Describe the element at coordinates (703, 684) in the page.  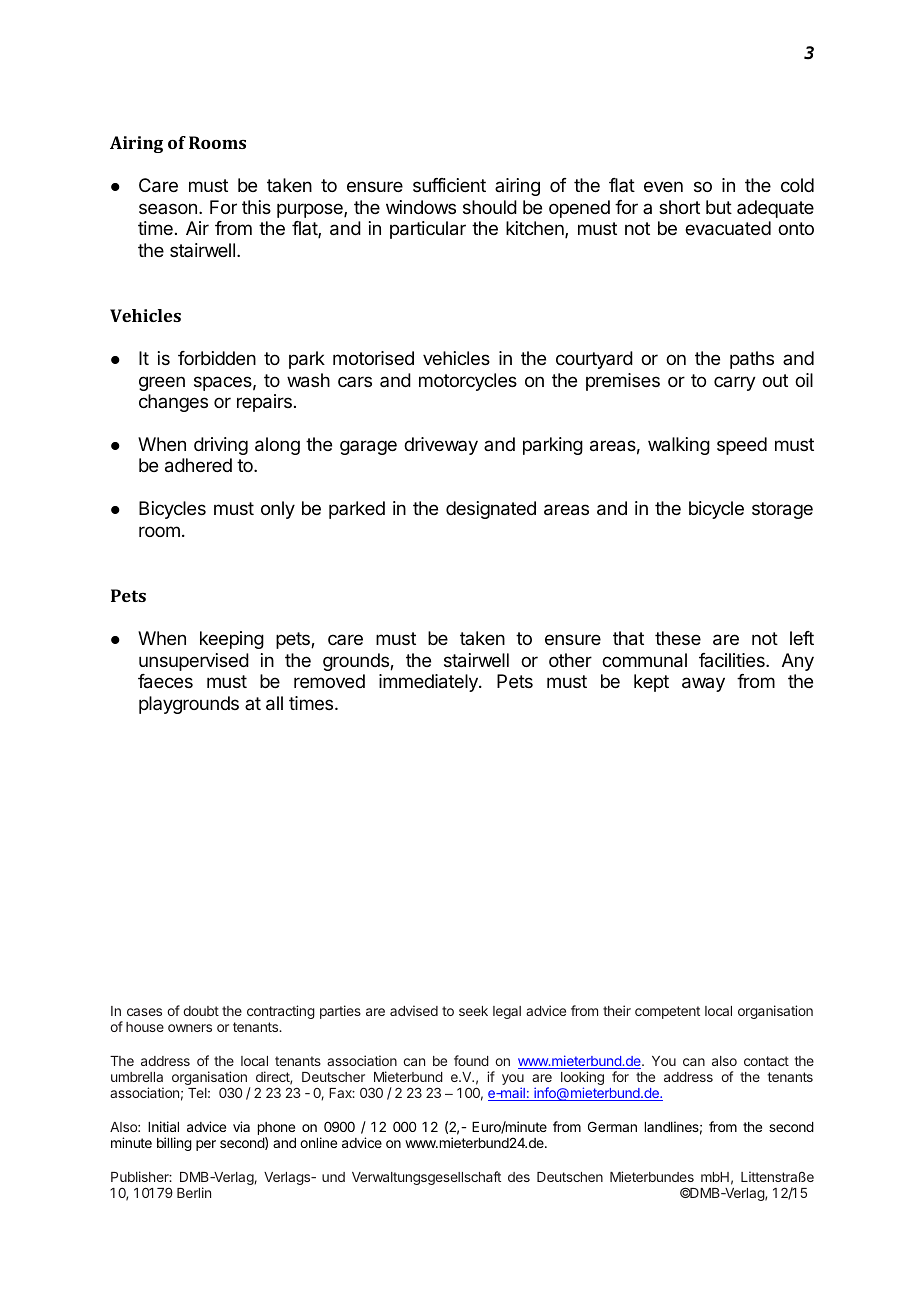
I see `away` at that location.
